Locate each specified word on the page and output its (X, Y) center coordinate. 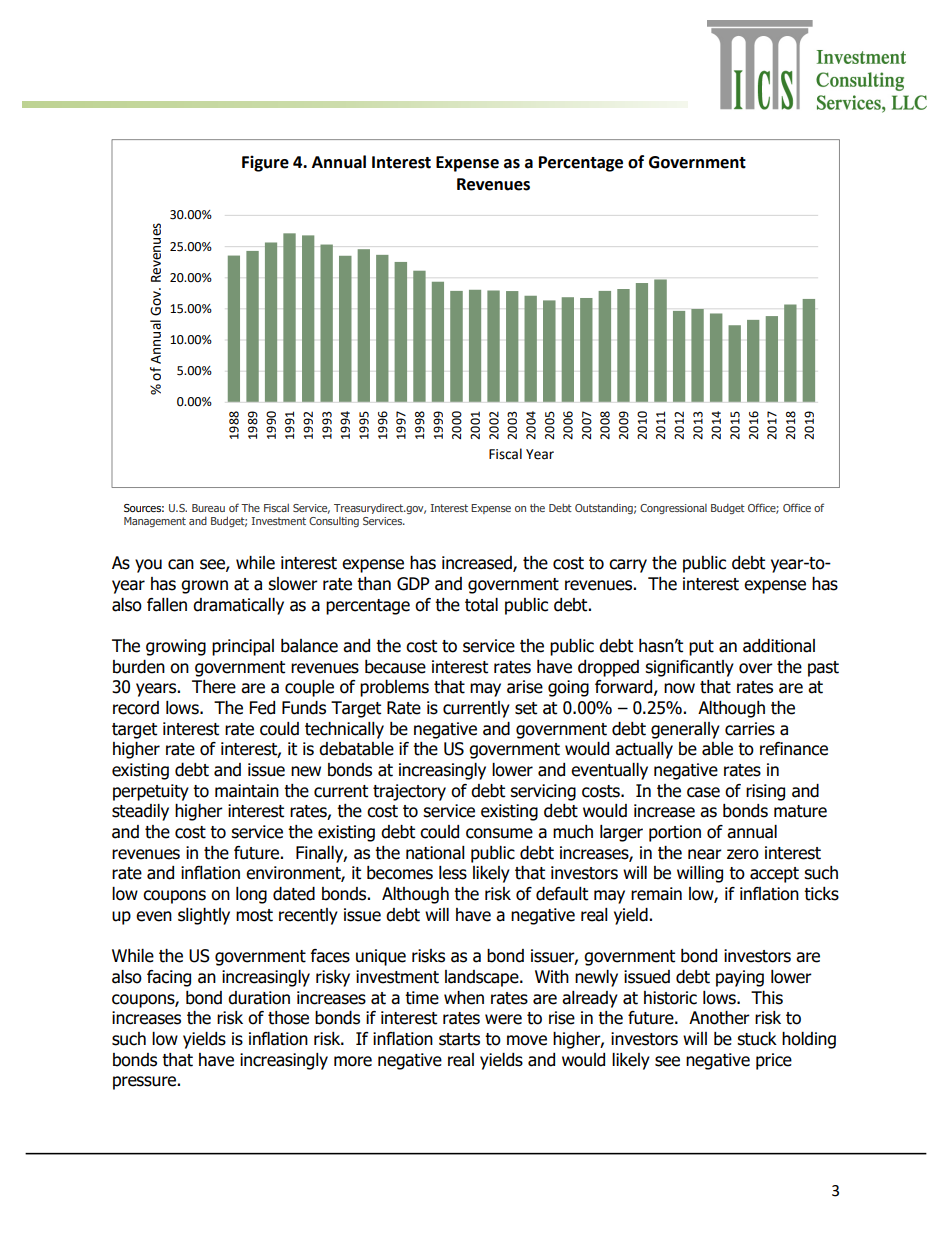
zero (743, 854)
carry (628, 566)
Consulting (334, 522)
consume (499, 833)
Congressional (673, 509)
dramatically (238, 606)
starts (459, 1039)
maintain (247, 791)
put (701, 648)
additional (779, 646)
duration (259, 998)
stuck (757, 1039)
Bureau (208, 508)
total (481, 605)
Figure (265, 163)
